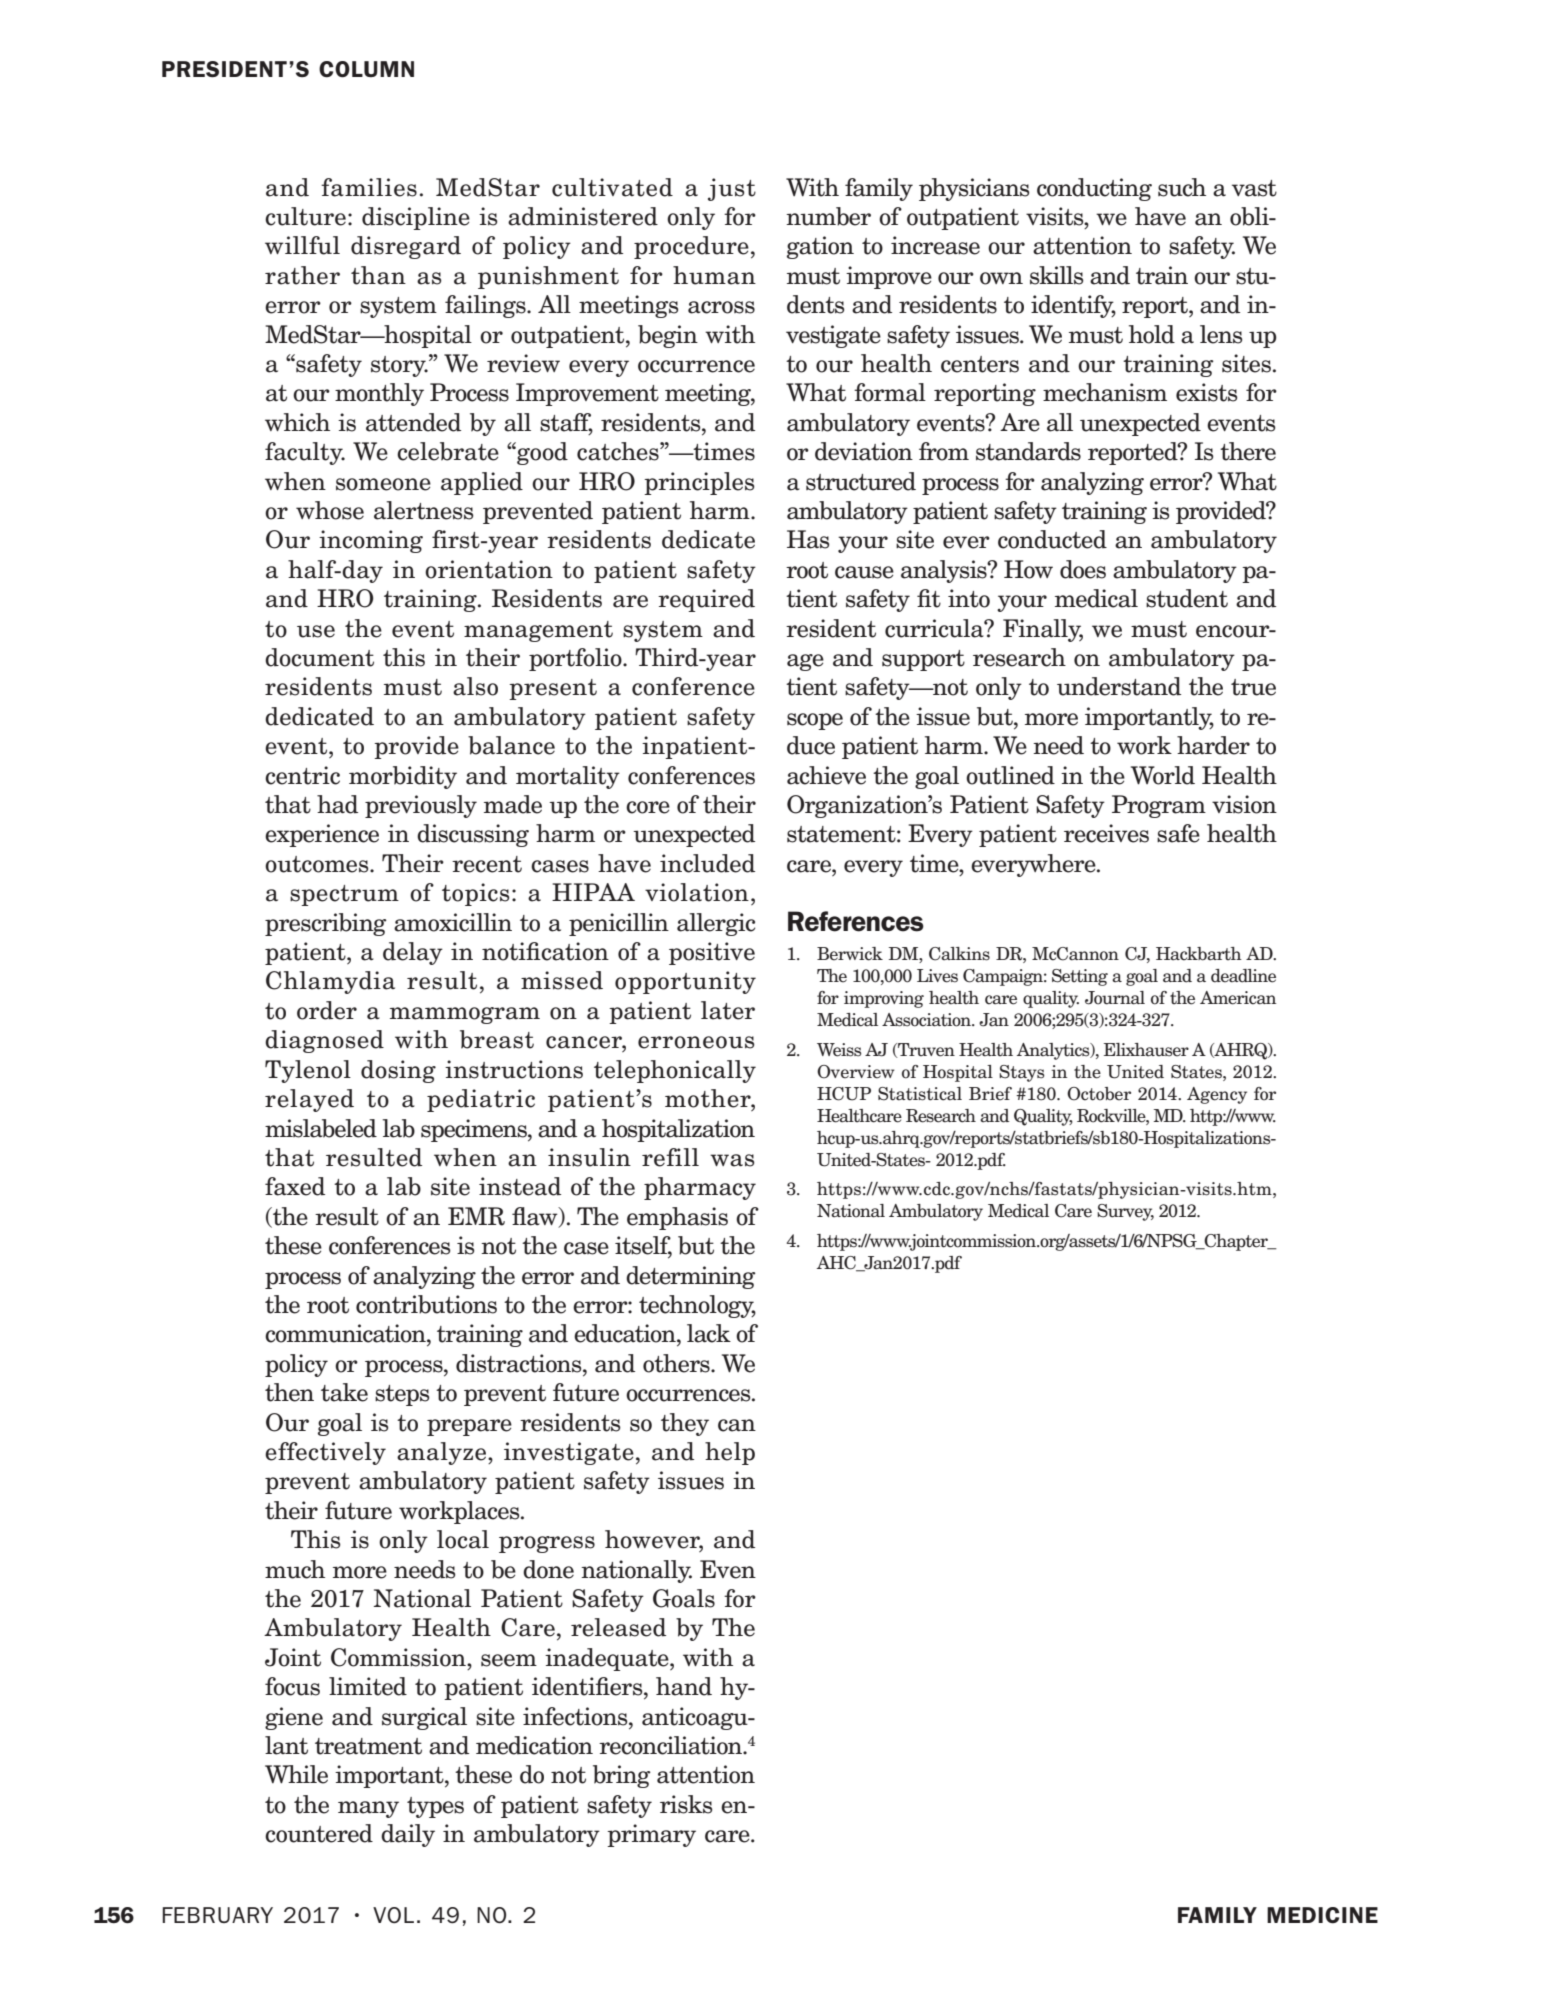 This screenshot has height=2002, width=1542. What do you see at coordinates (1182, 187) in the screenshot?
I see `such` at bounding box center [1182, 187].
